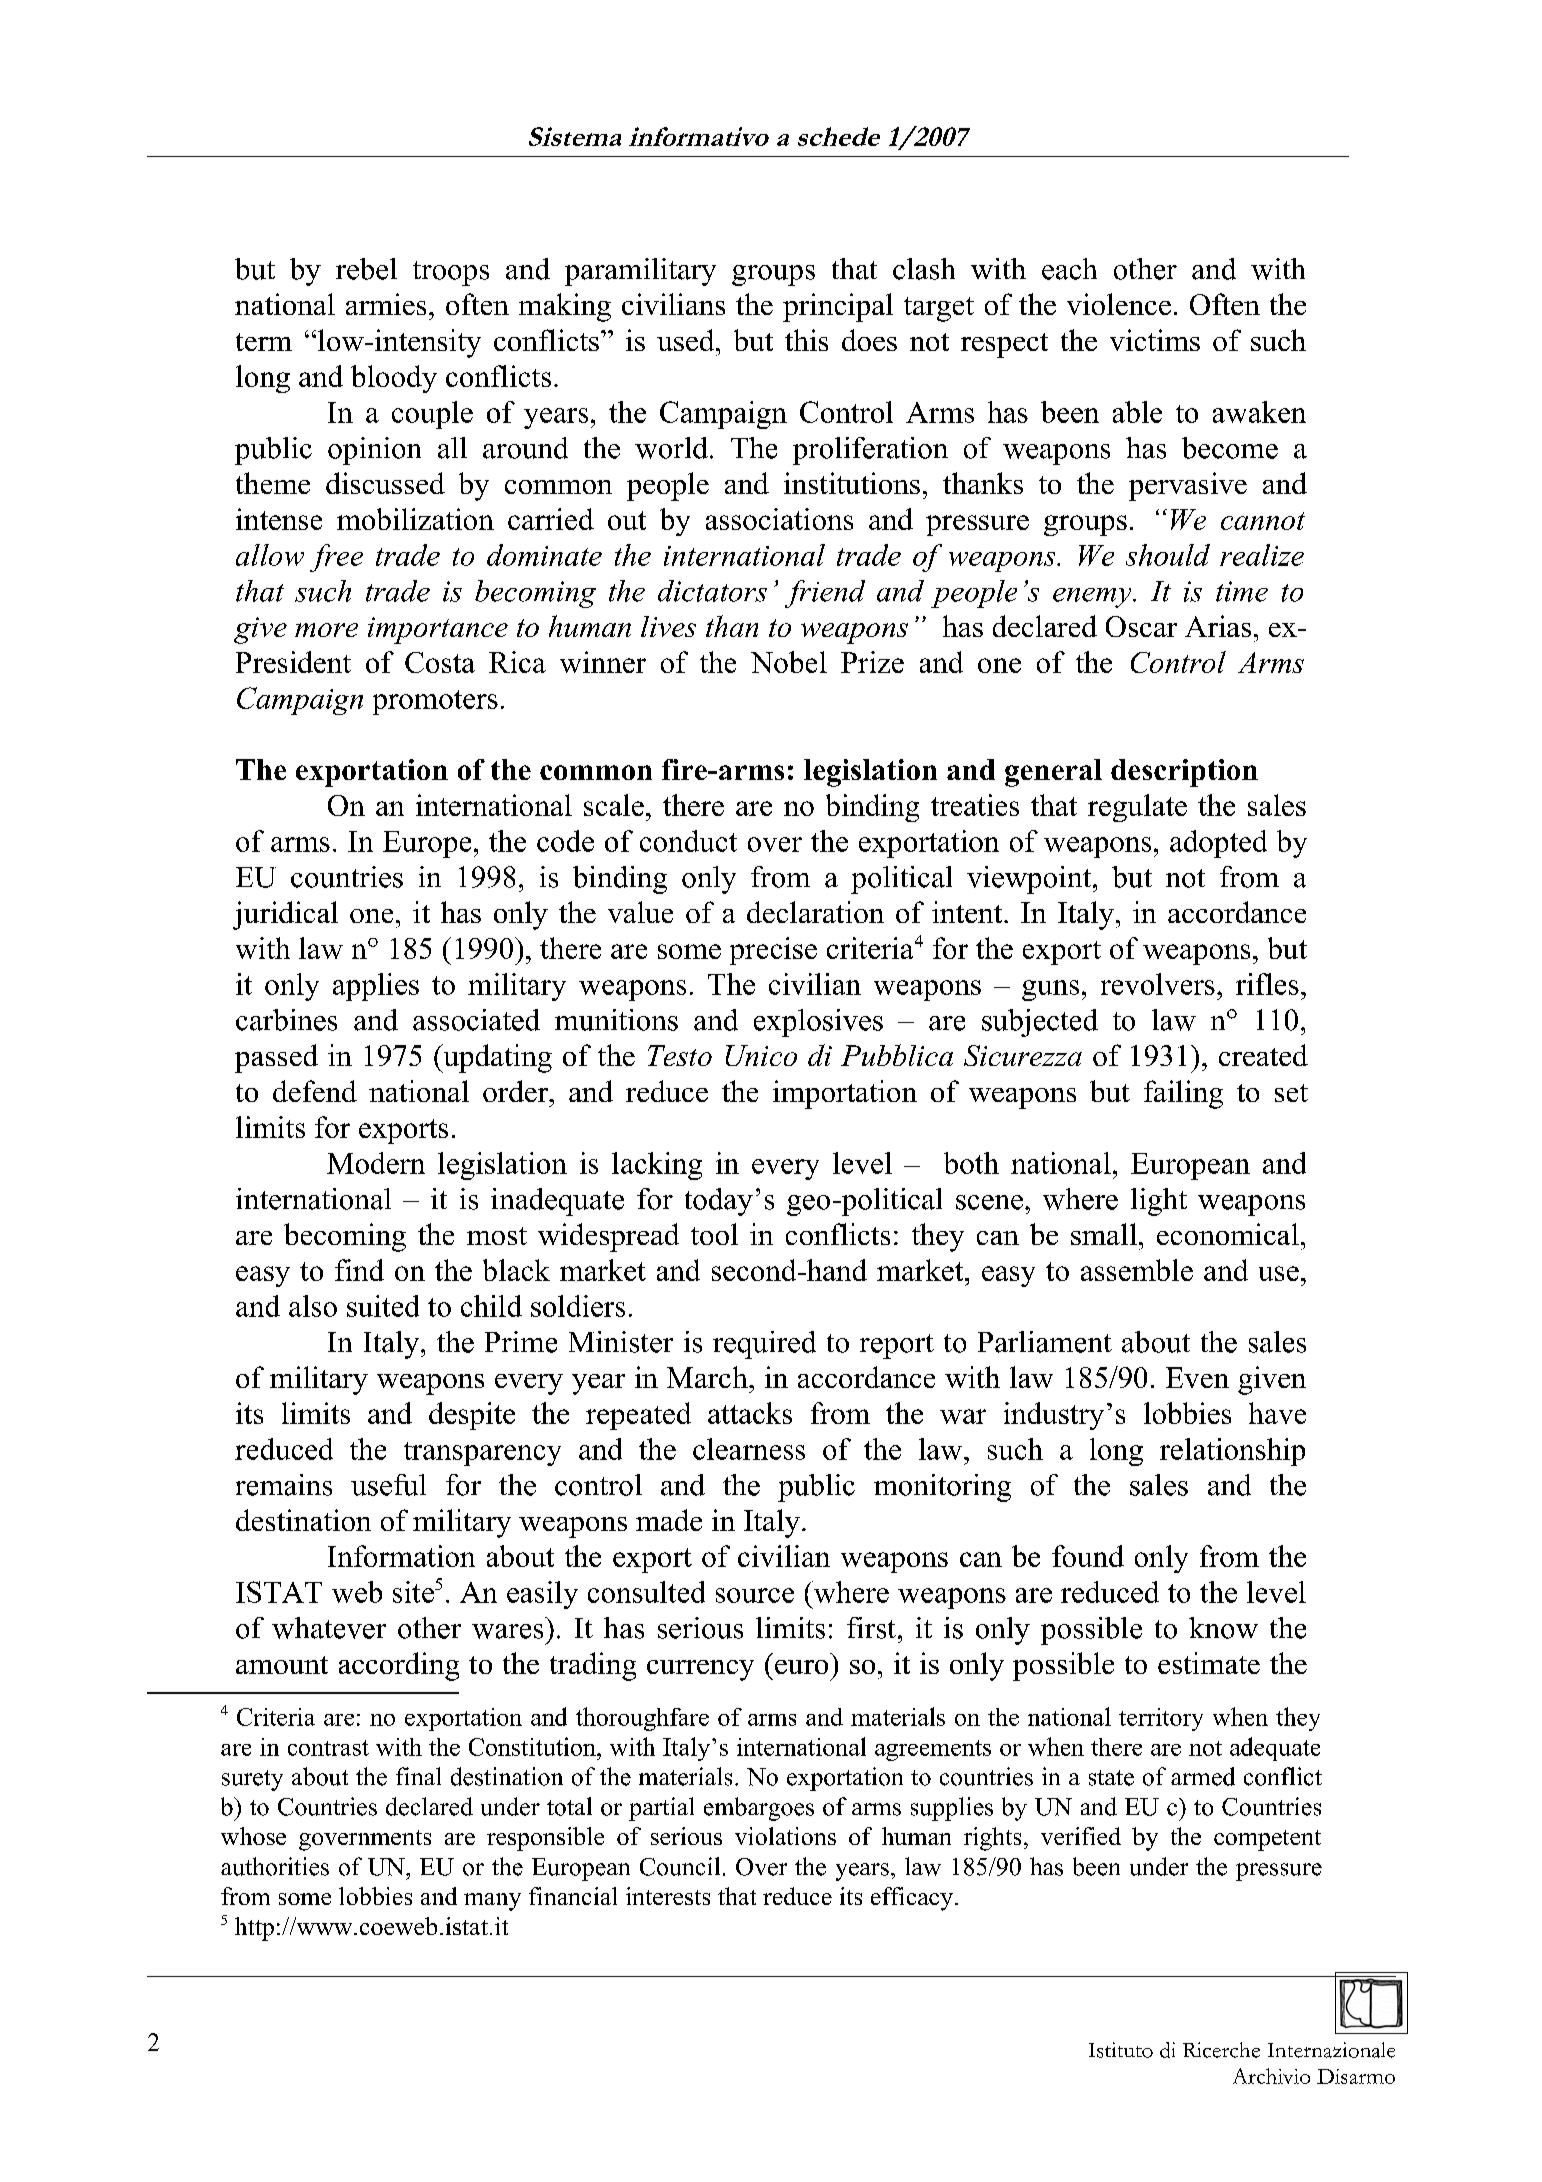  What do you see at coordinates (845, 1094) in the screenshot?
I see `importation` at bounding box center [845, 1094].
